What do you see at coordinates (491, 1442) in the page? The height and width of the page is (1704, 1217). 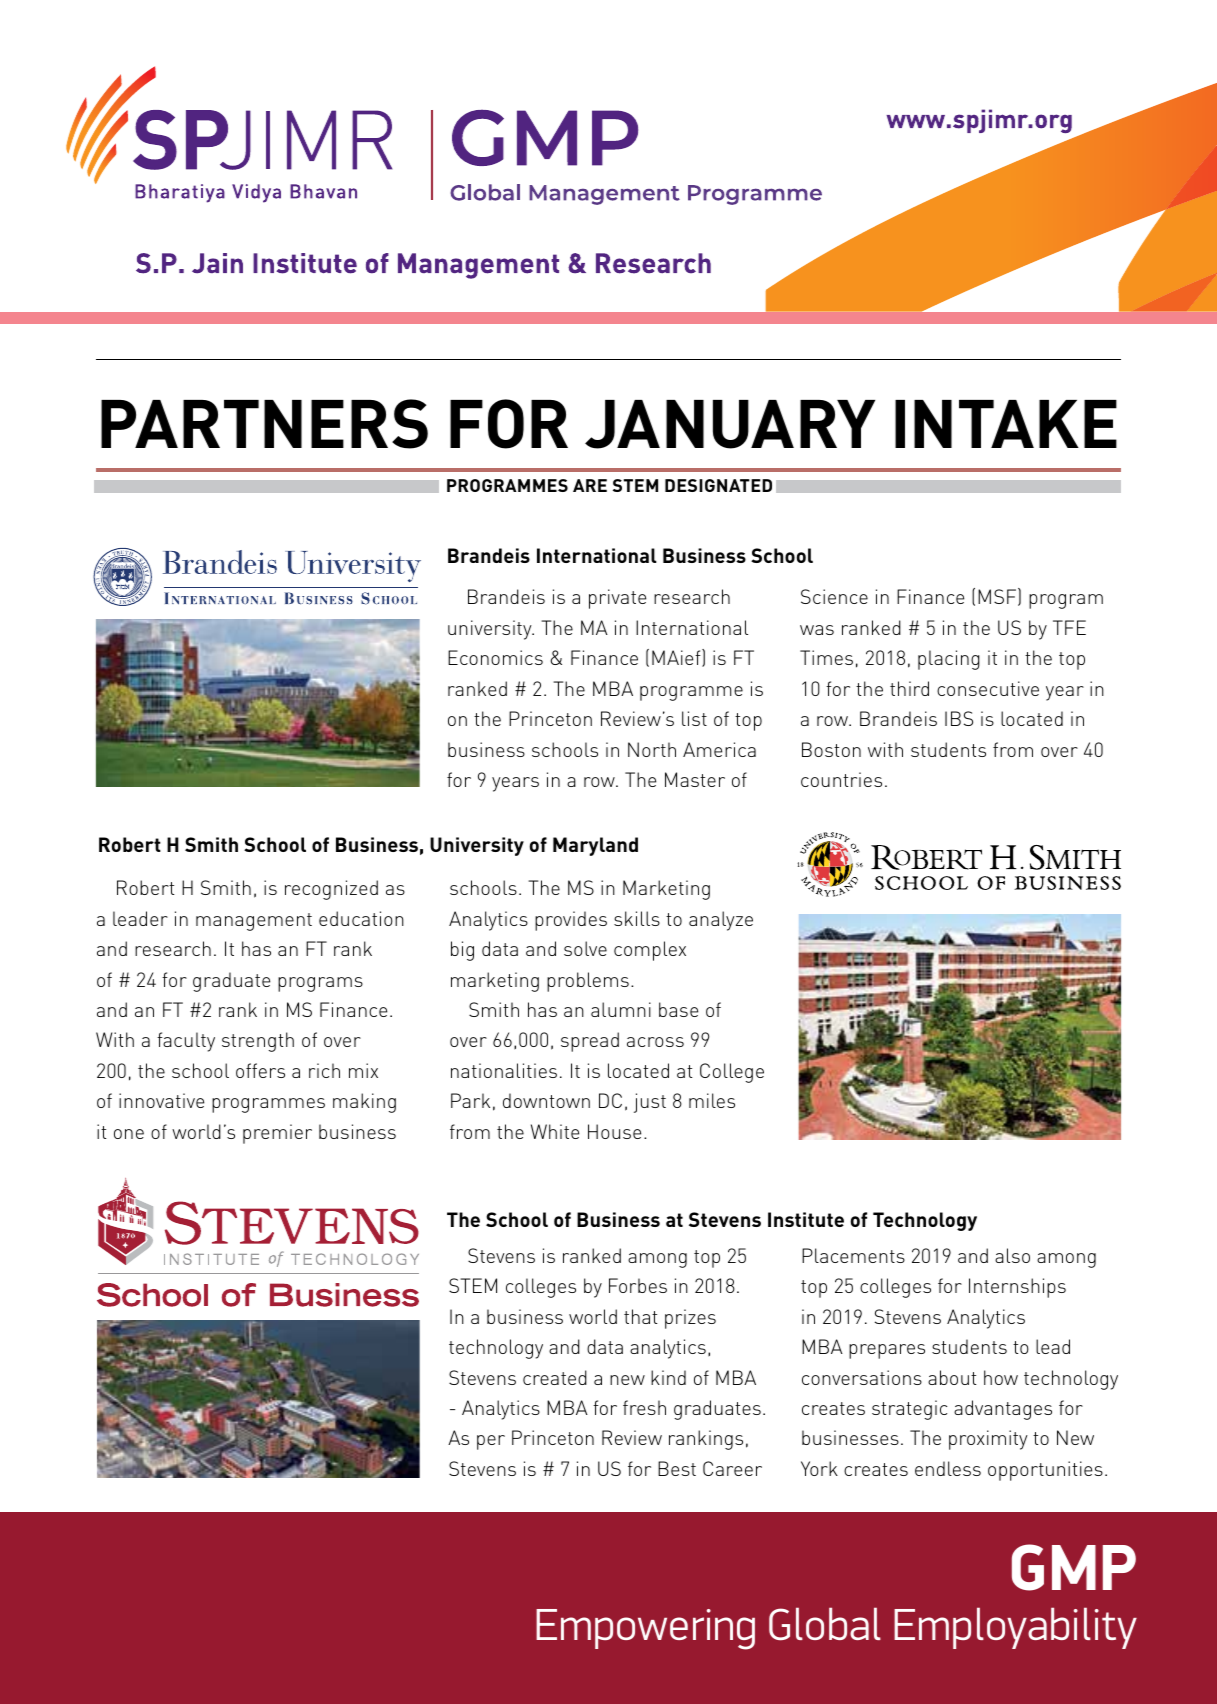 I see `per` at bounding box center [491, 1442].
